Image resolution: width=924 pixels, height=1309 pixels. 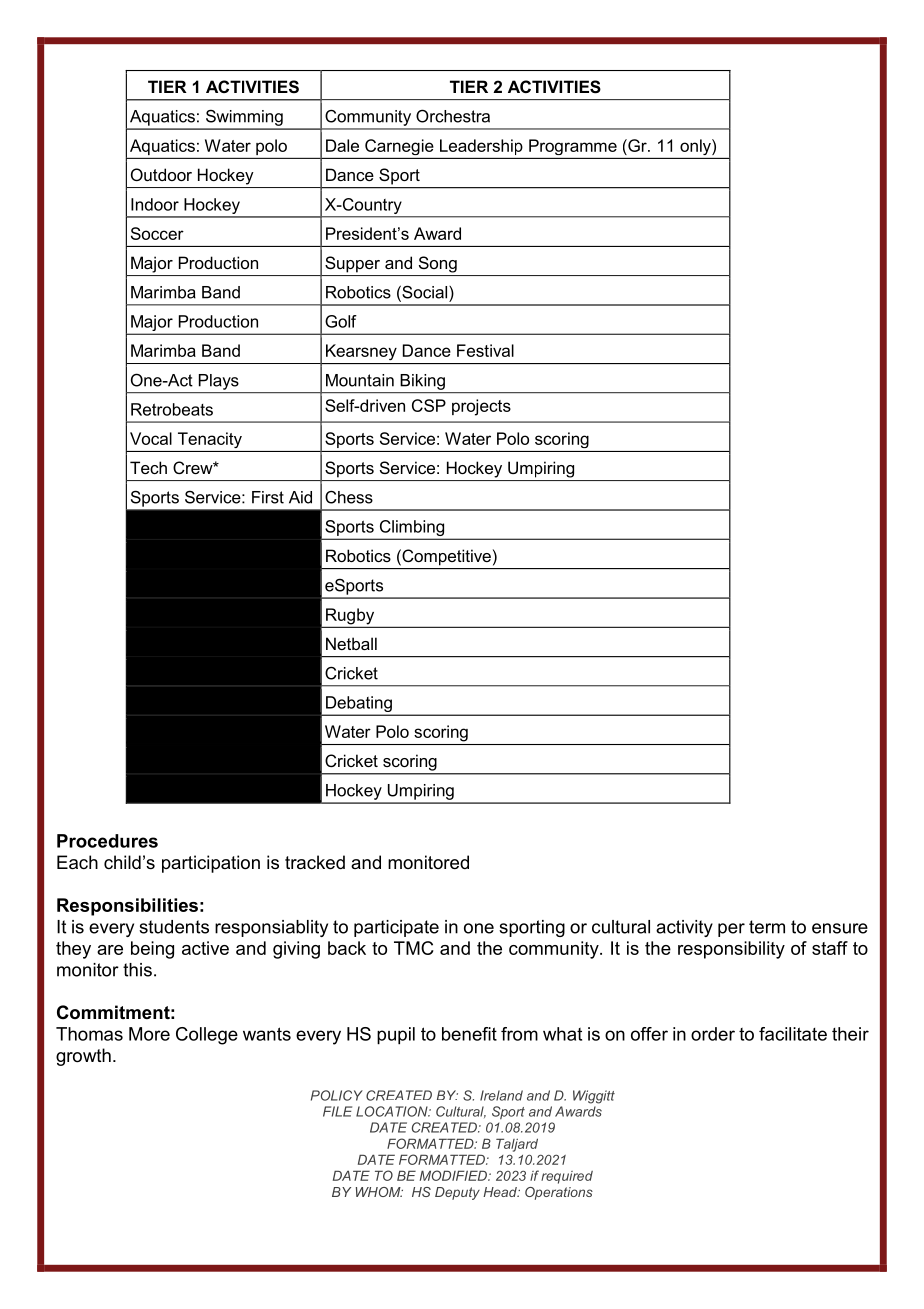 What do you see at coordinates (696, 147) in the page?
I see `only` at bounding box center [696, 147].
